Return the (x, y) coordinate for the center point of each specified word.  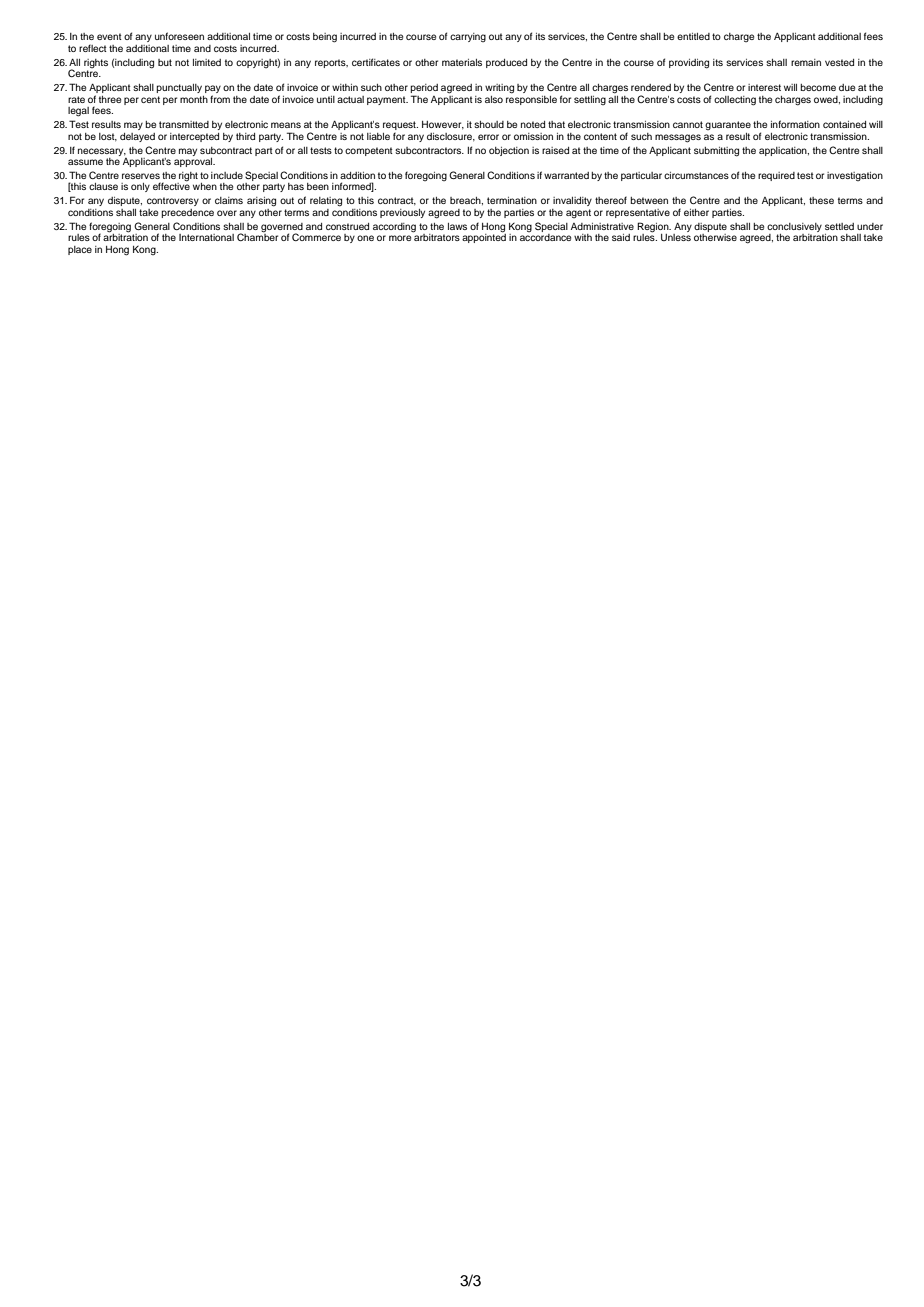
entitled (693, 36)
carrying (468, 37)
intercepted (194, 137)
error (488, 137)
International (206, 237)
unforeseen (179, 36)
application (784, 151)
